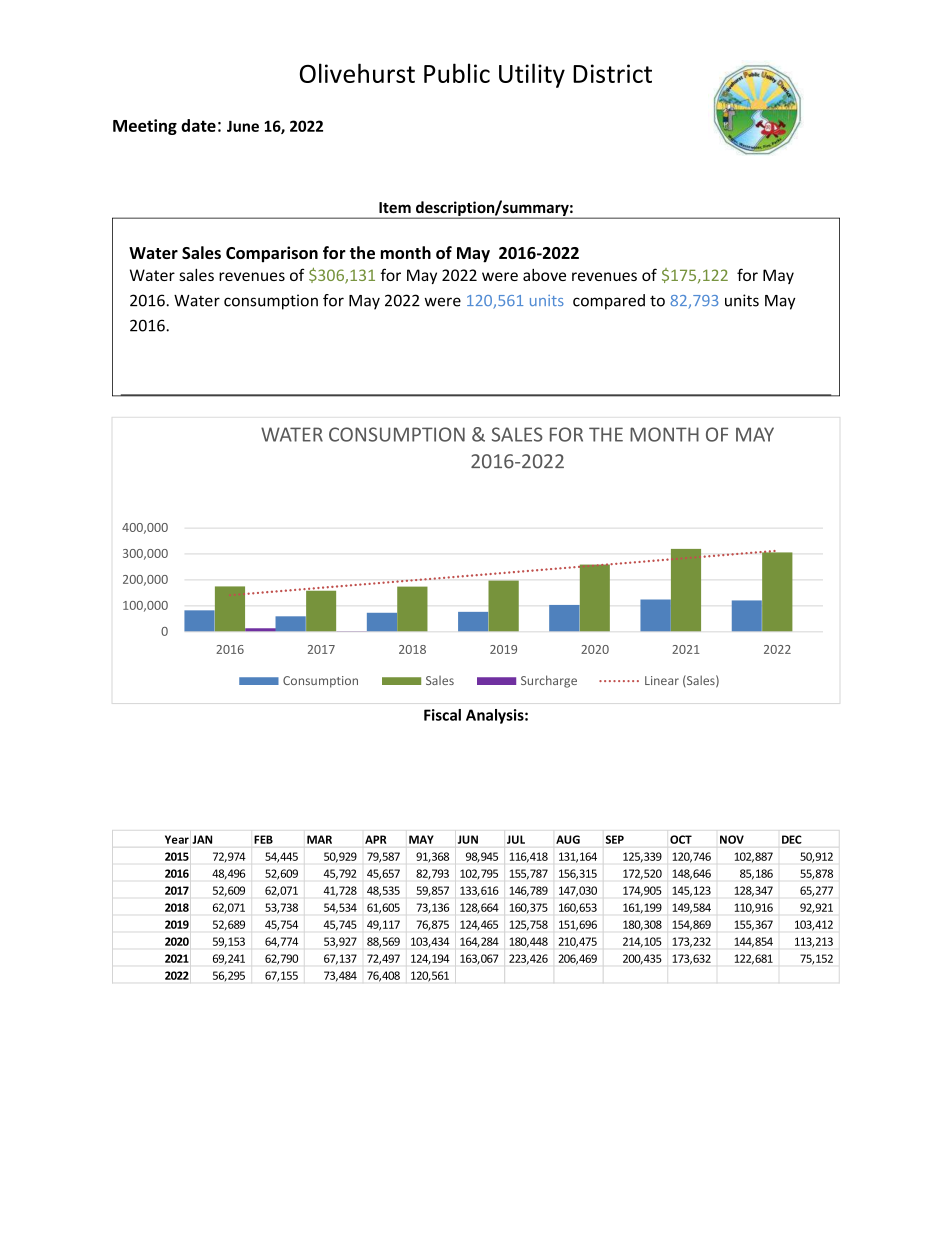 The image size is (952, 1233). Describe the element at coordinates (202, 839) in the image. I see `JAN` at that location.
